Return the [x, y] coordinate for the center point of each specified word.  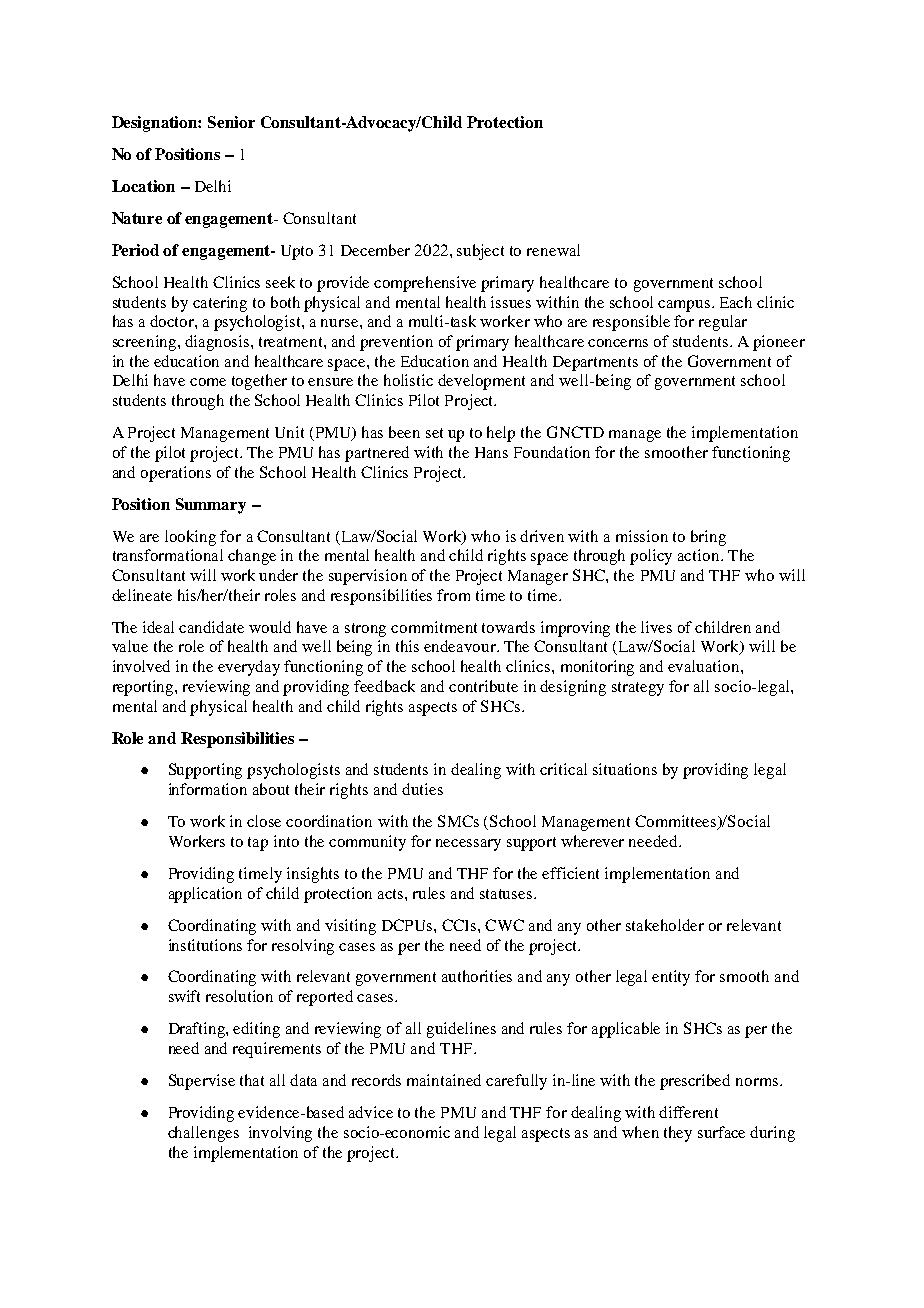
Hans [491, 452]
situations [625, 769]
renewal [553, 250]
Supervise [202, 1082]
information [208, 789]
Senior [231, 122]
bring [708, 538]
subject [480, 252]
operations [176, 474]
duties [422, 789]
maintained [444, 1080]
